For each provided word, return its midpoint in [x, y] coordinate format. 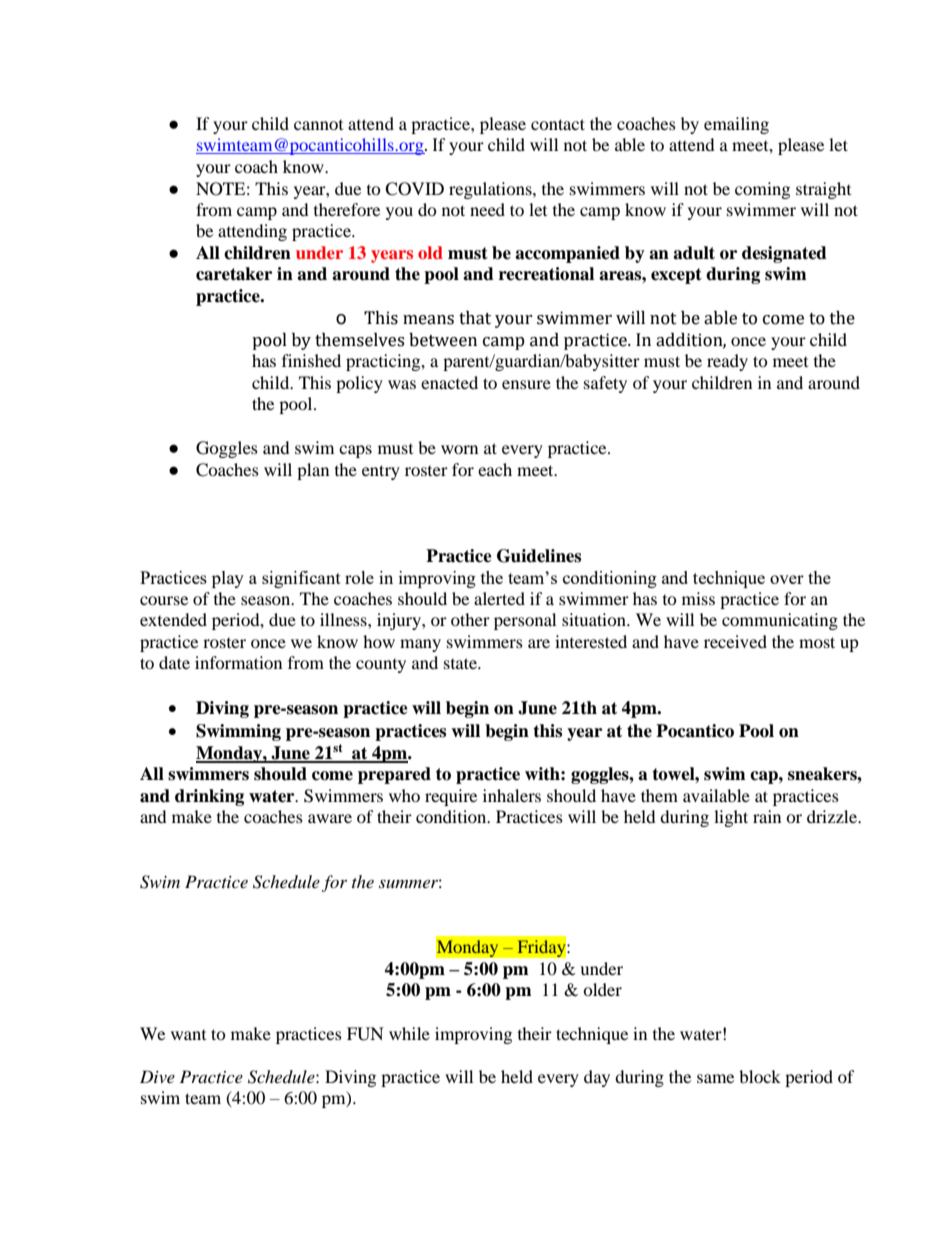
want [188, 1035]
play [228, 579]
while [409, 1033]
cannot [318, 125]
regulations [491, 190]
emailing [736, 125]
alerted [499, 598]
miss [698, 598]
